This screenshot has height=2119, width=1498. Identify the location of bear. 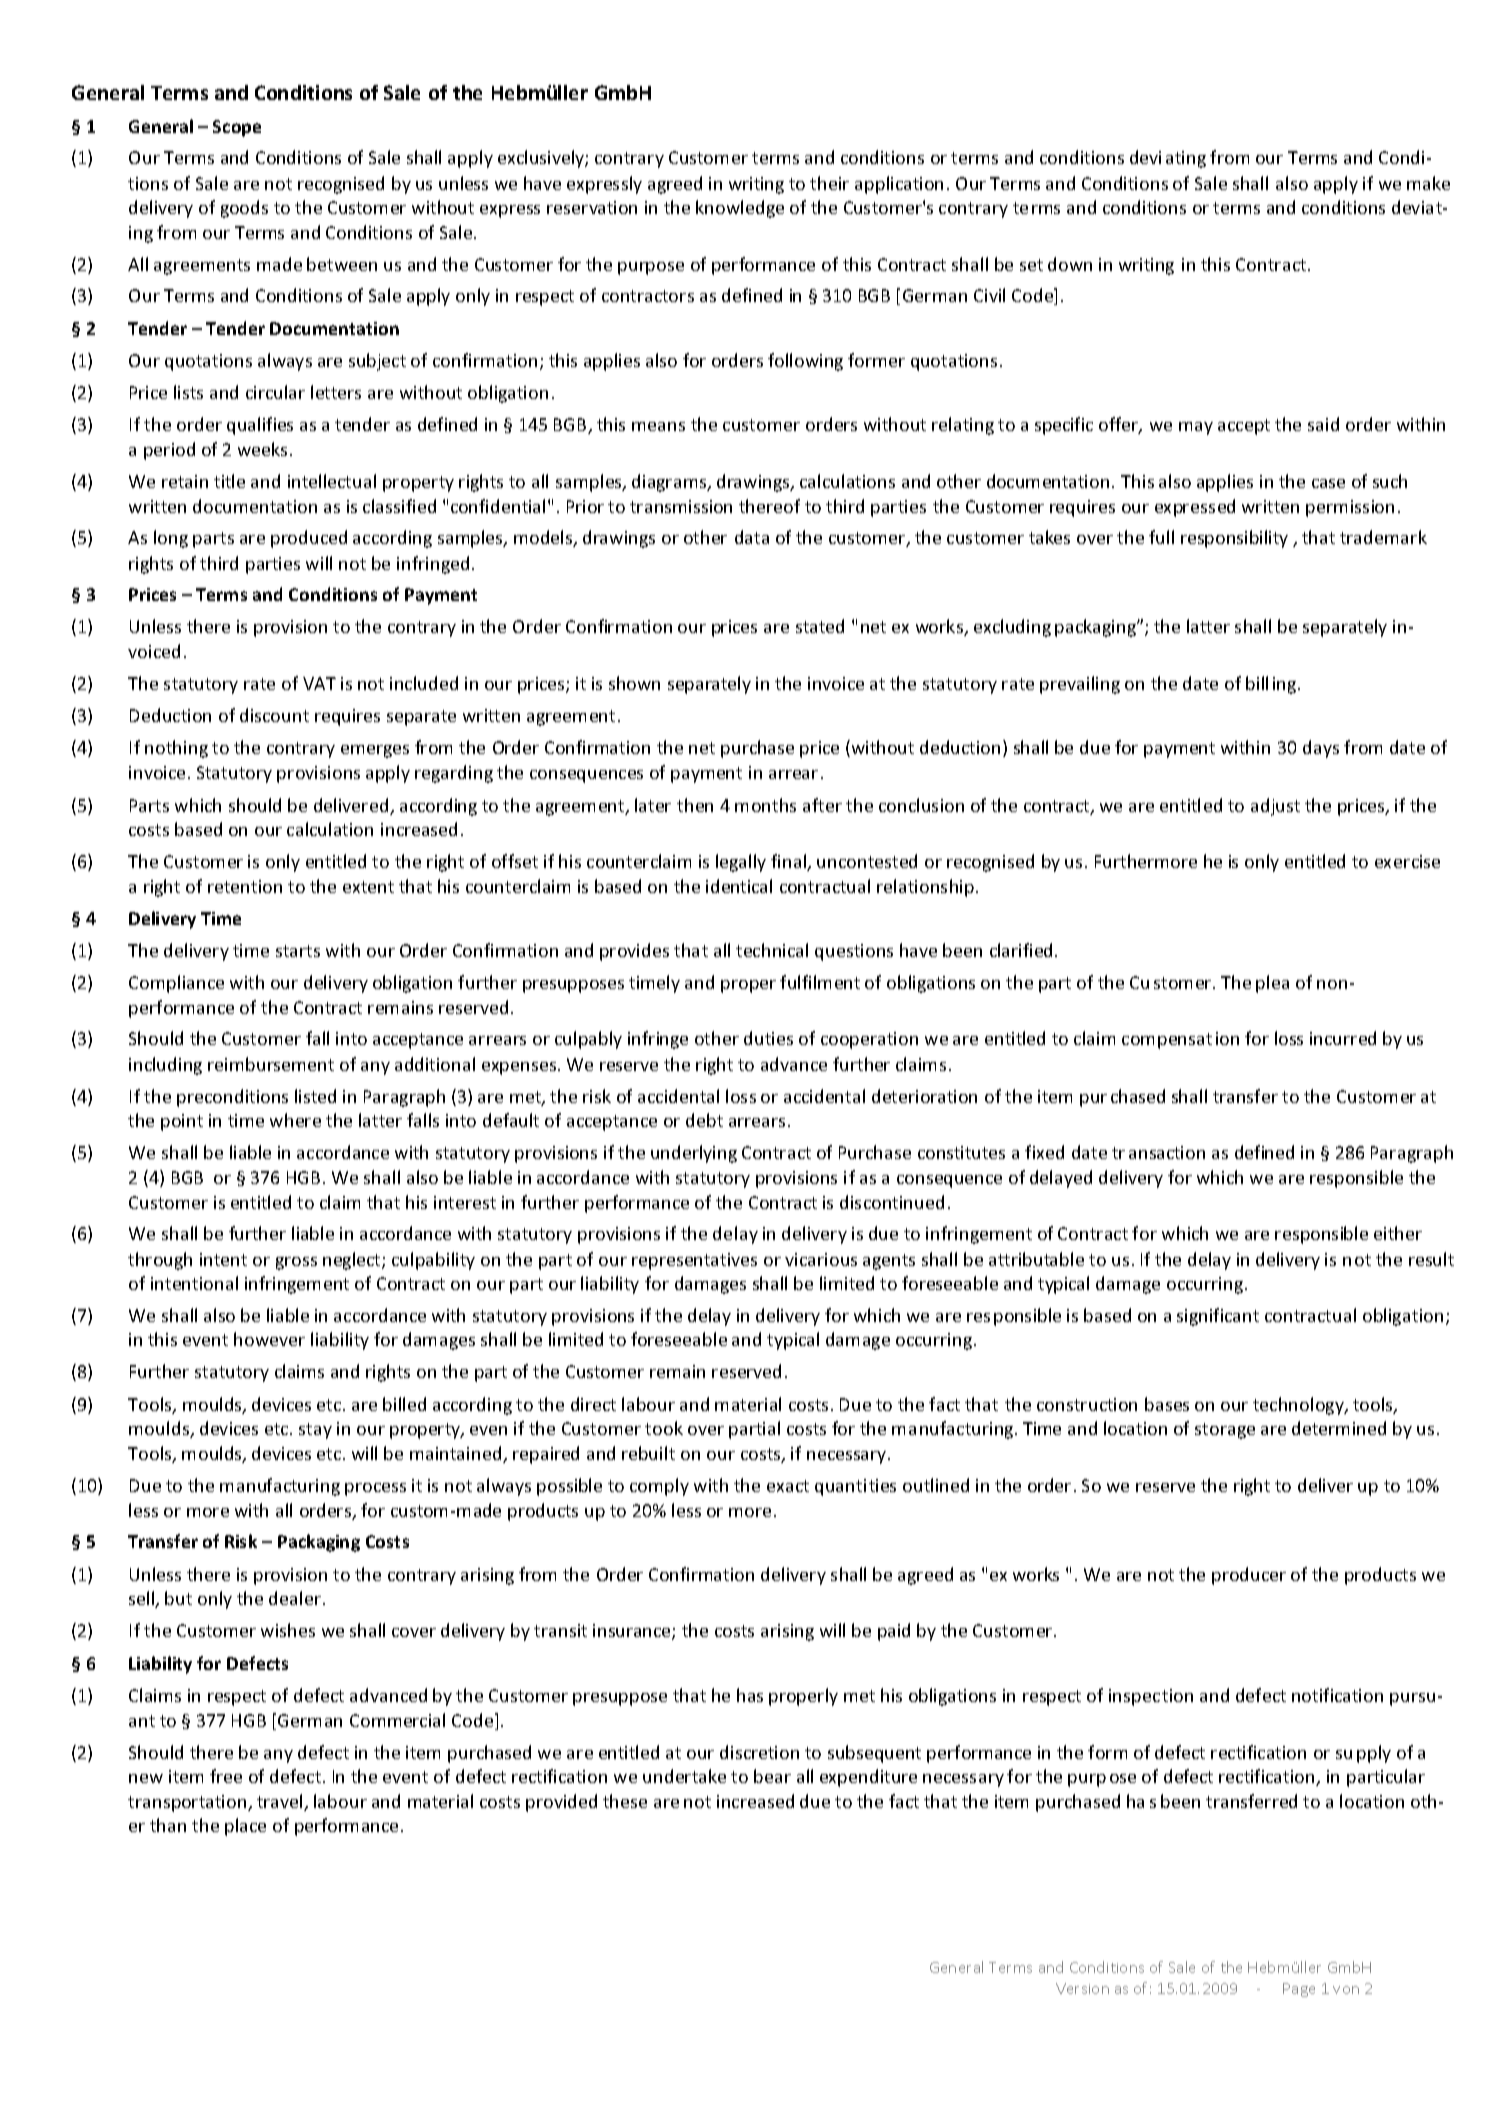
(772, 1776).
